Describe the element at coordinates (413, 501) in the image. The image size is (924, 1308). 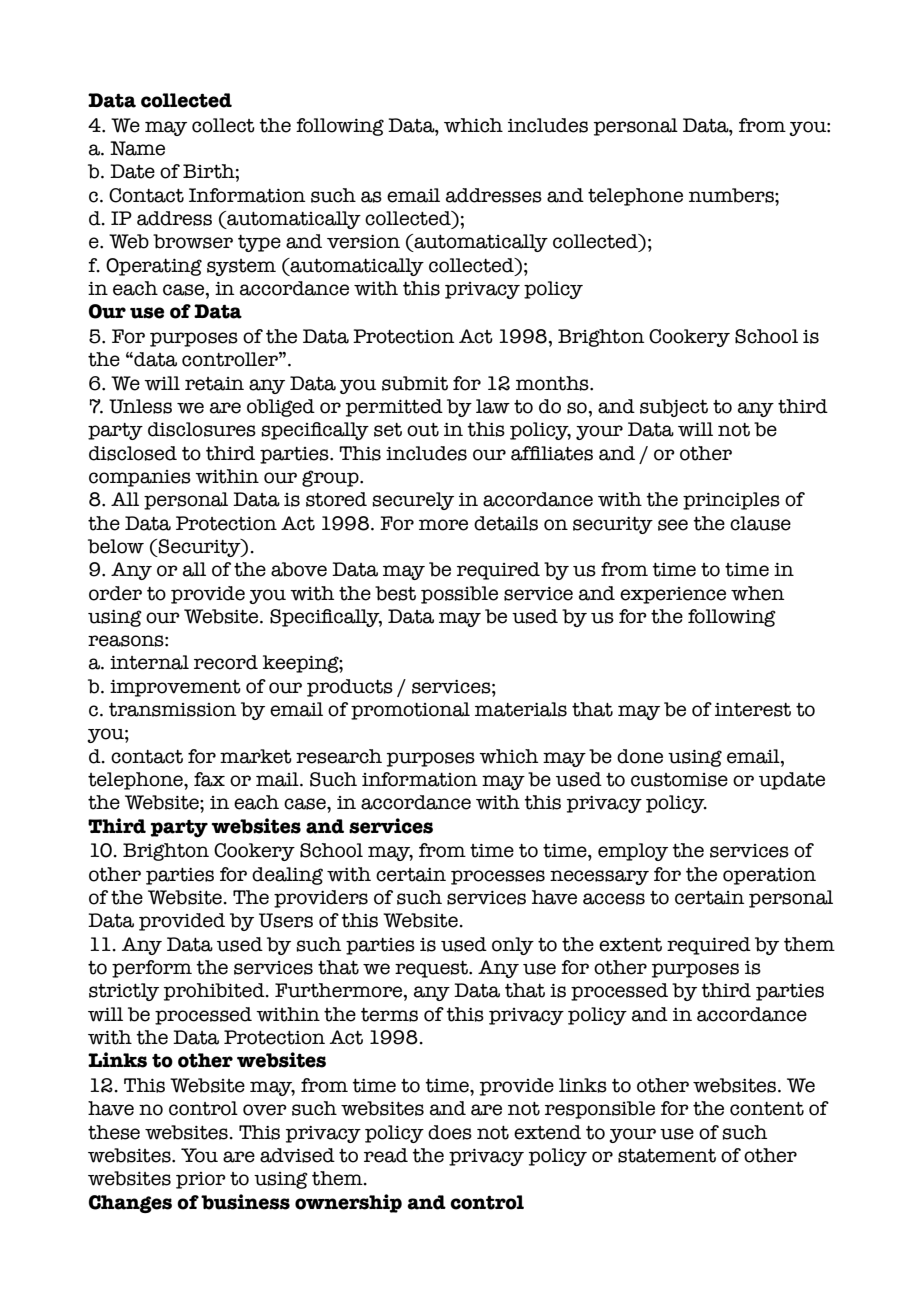
I see `securely` at that location.
